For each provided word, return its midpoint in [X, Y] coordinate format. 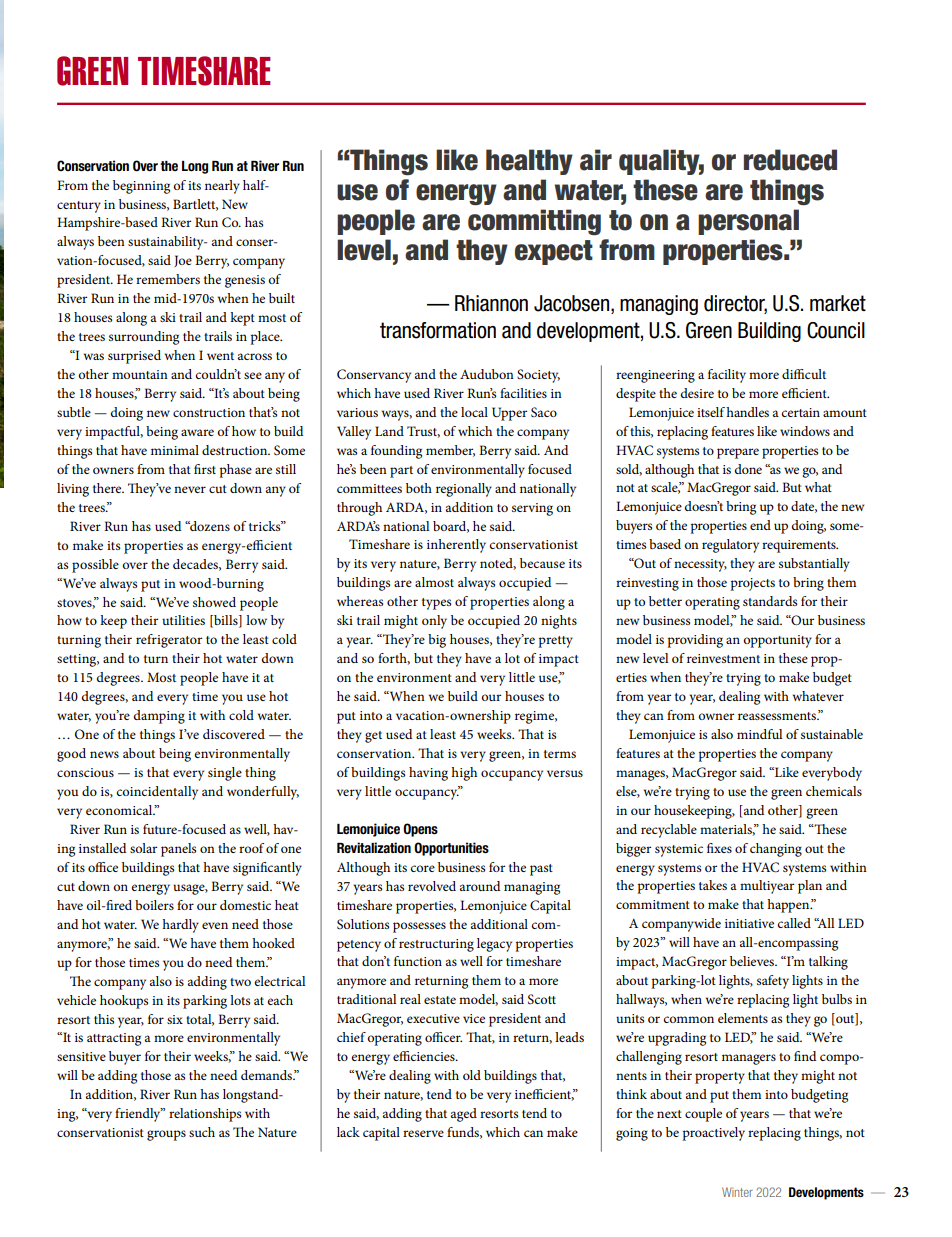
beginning [141, 187]
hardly [180, 926]
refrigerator [169, 641]
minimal [175, 450]
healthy [529, 162]
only [434, 622]
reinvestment [723, 658]
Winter [737, 1192]
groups [166, 1135]
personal [748, 222]
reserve [423, 1133]
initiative [749, 923]
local [474, 412]
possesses [419, 927]
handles [747, 412]
